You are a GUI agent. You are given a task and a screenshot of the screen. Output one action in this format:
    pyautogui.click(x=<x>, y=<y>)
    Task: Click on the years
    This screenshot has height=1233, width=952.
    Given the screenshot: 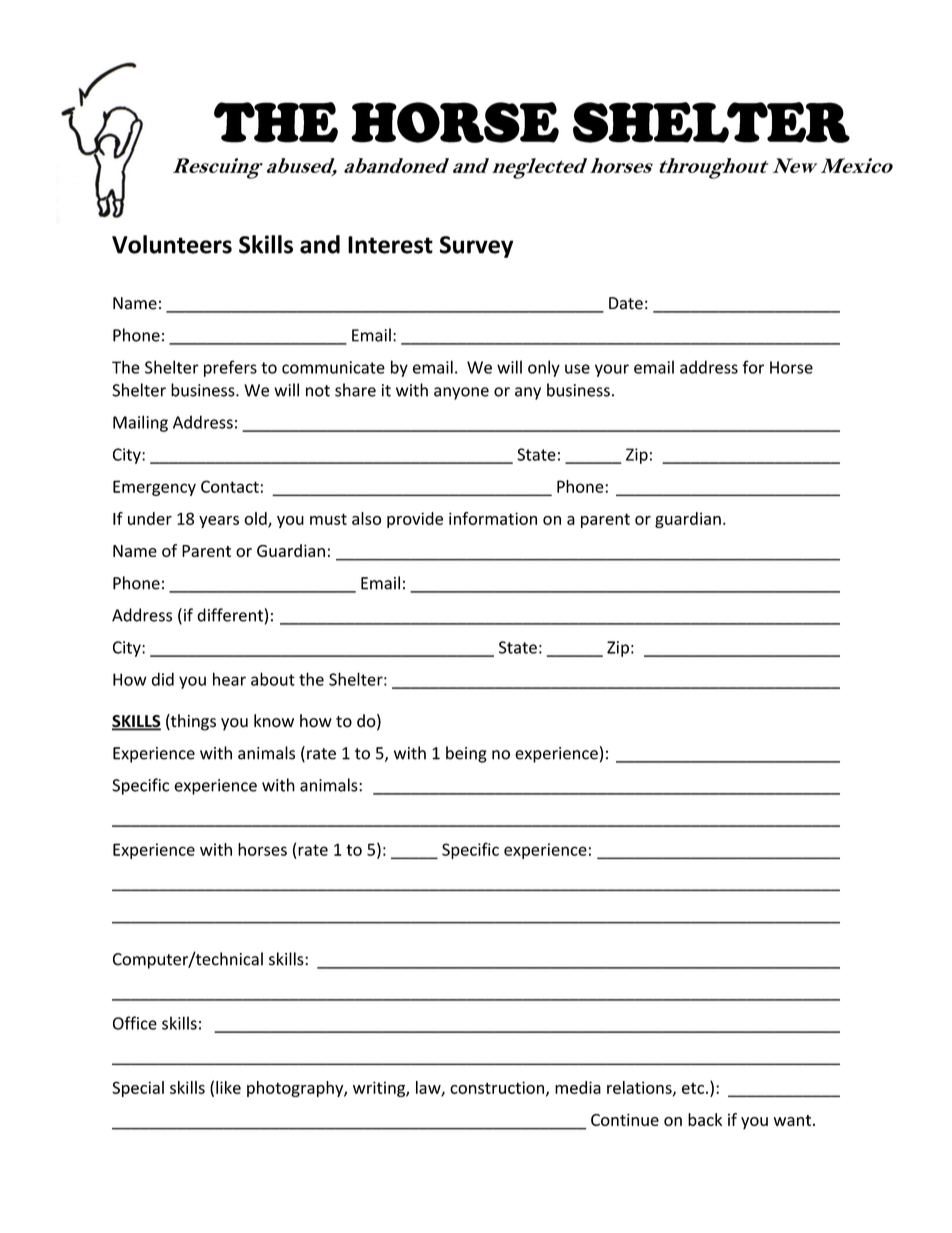 What is the action you would take?
    pyautogui.click(x=219, y=522)
